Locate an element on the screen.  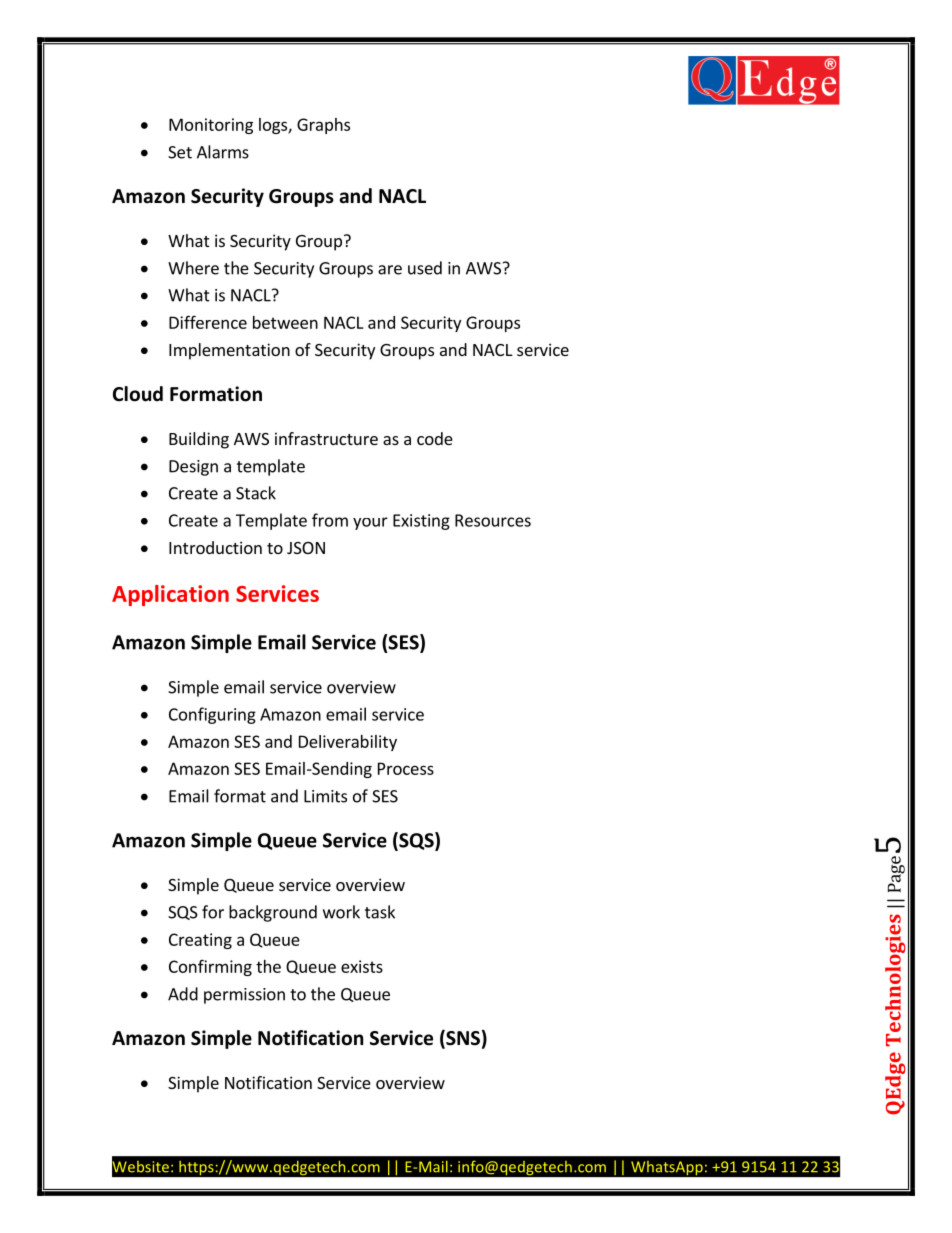
Set is located at coordinates (180, 152).
